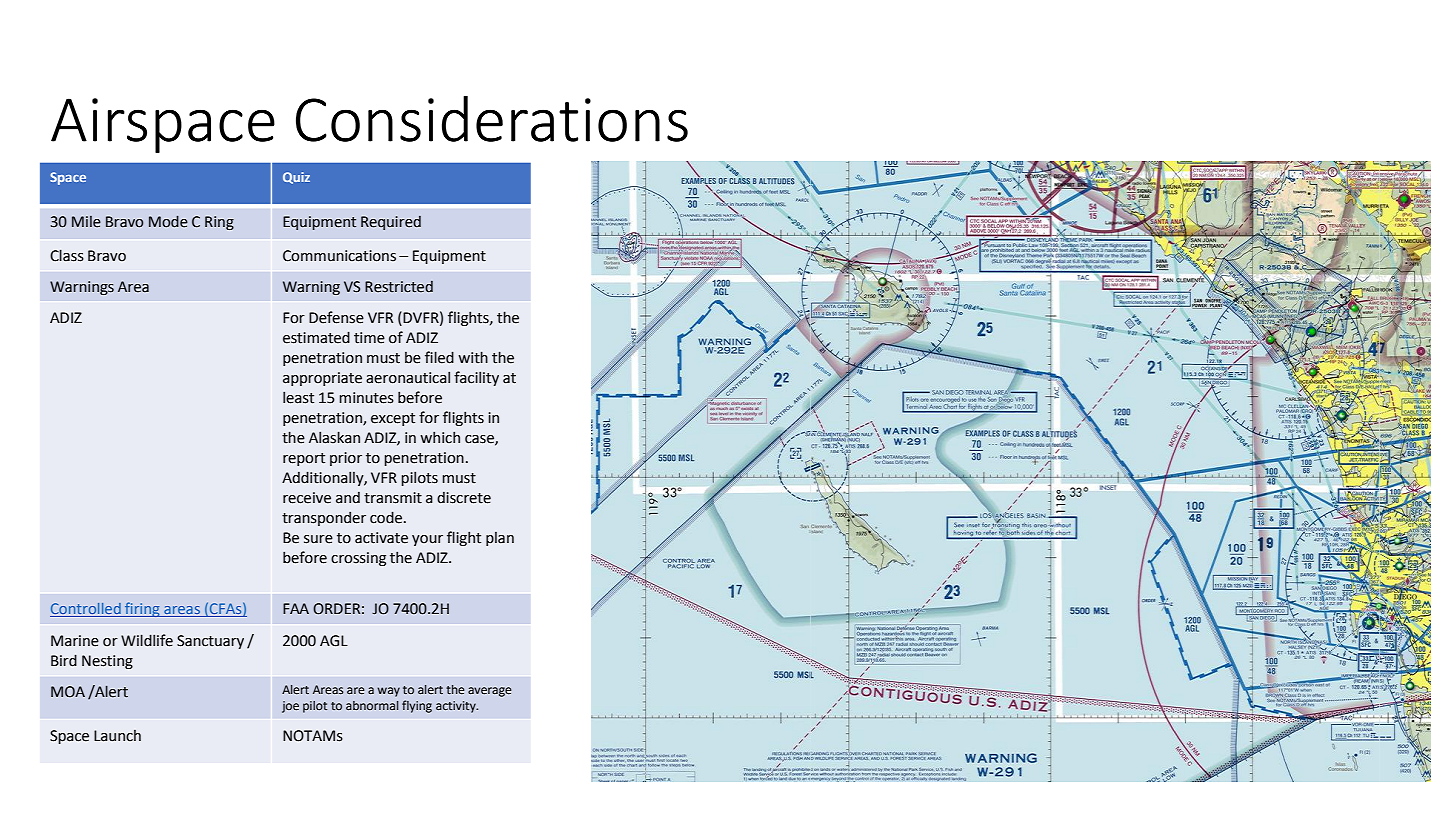 Image resolution: width=1456 pixels, height=819 pixels. Describe the element at coordinates (296, 178) in the screenshot. I see `Quiz` at that location.
